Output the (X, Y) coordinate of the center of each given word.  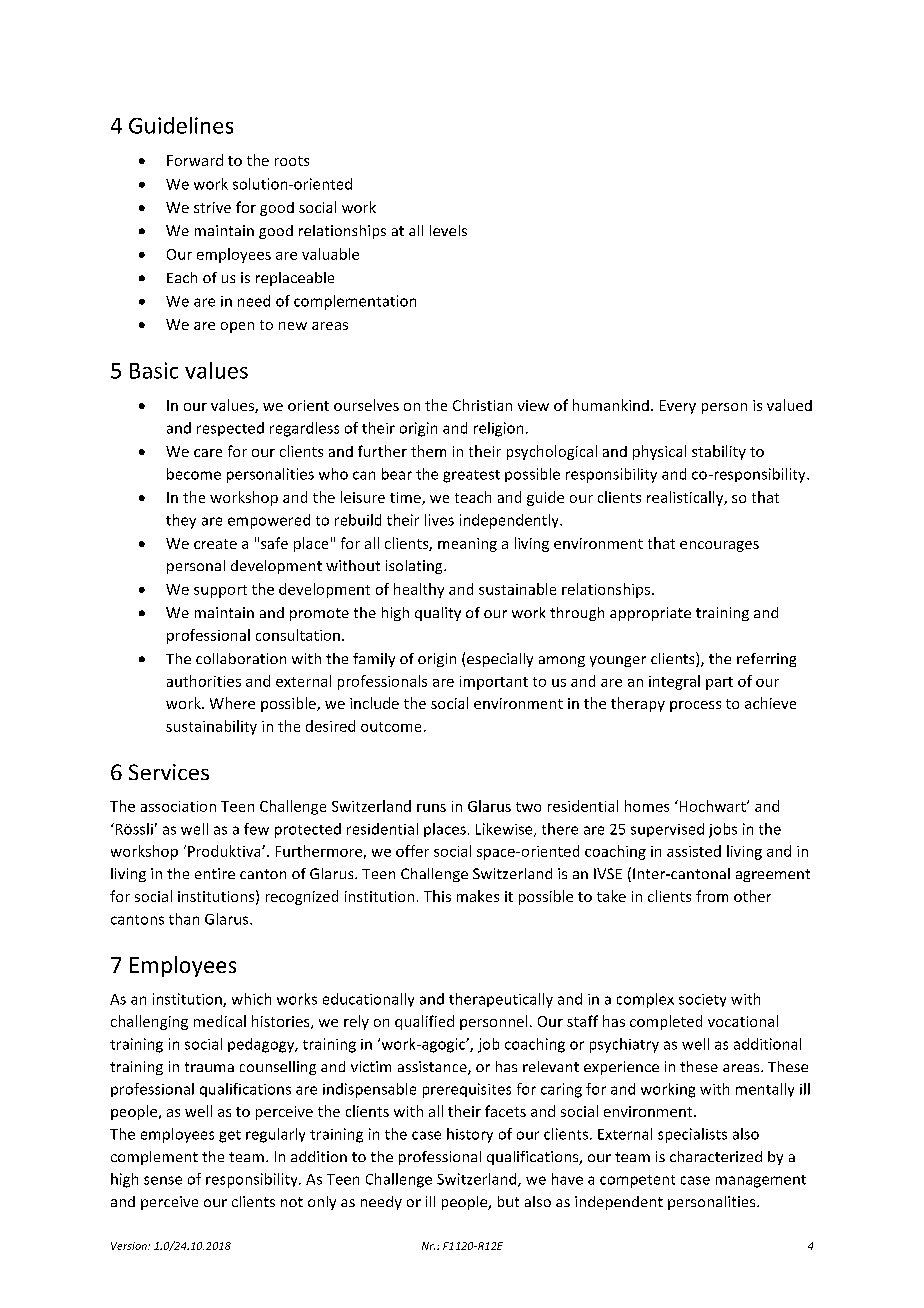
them (428, 451)
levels (448, 230)
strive (212, 207)
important (494, 683)
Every (678, 407)
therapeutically (501, 1000)
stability (719, 452)
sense (163, 1180)
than (184, 919)
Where (232, 703)
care (208, 453)
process (695, 706)
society (702, 1000)
